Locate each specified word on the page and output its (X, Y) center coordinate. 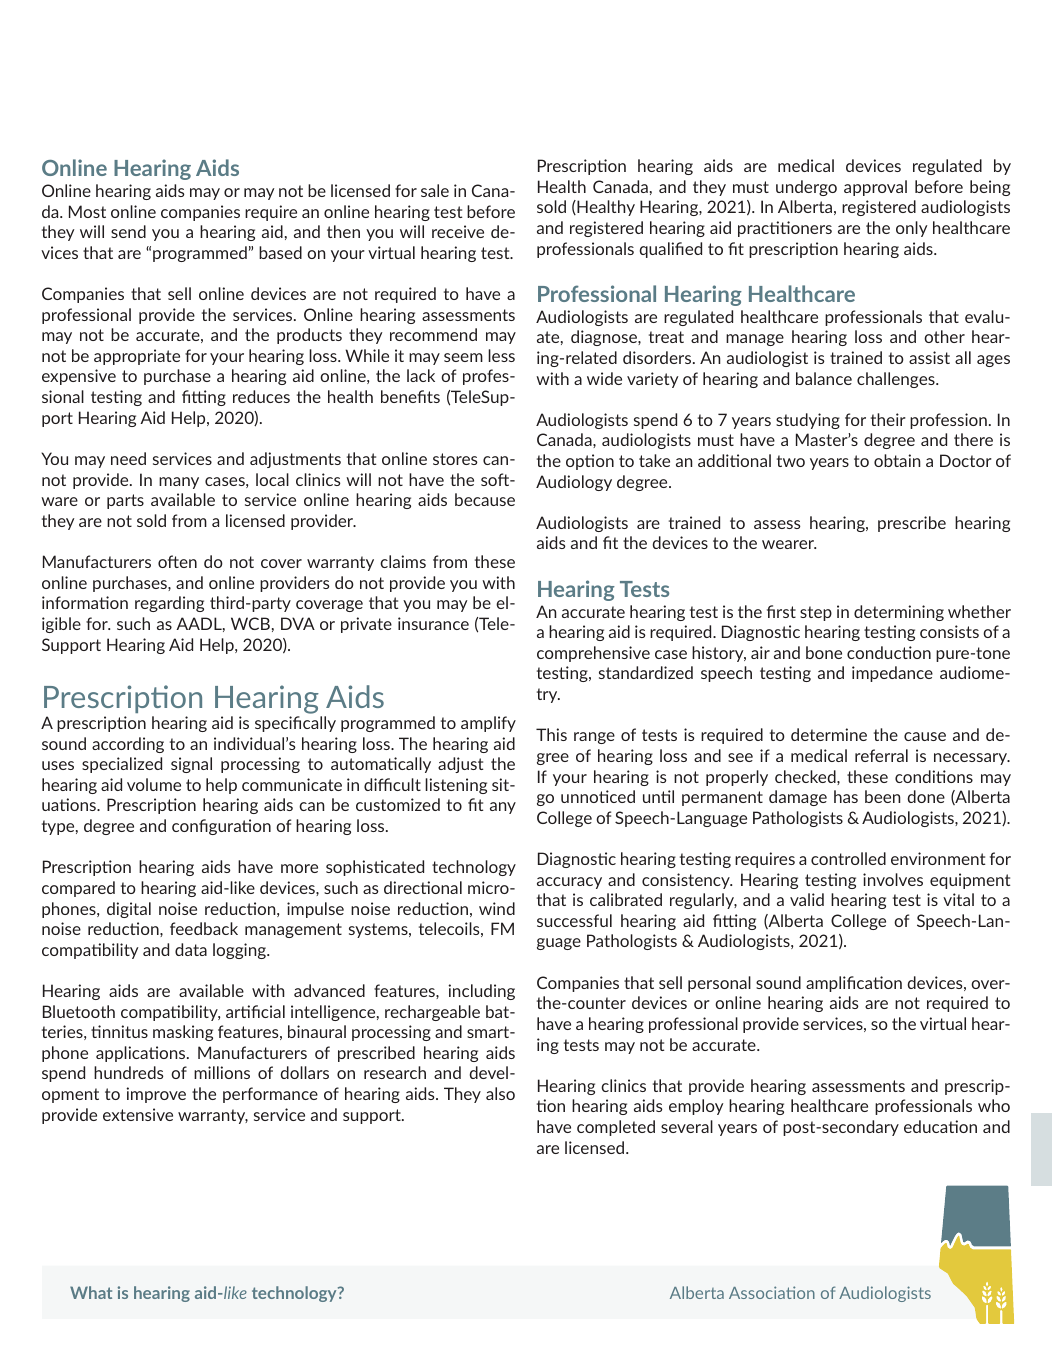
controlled (848, 858)
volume (154, 784)
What (91, 1292)
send (128, 231)
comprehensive (593, 654)
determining (899, 613)
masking (183, 1033)
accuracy (569, 883)
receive (458, 231)
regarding (169, 604)
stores (455, 459)
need (128, 458)
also (500, 1093)
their (888, 419)
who (994, 1105)
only (912, 229)
